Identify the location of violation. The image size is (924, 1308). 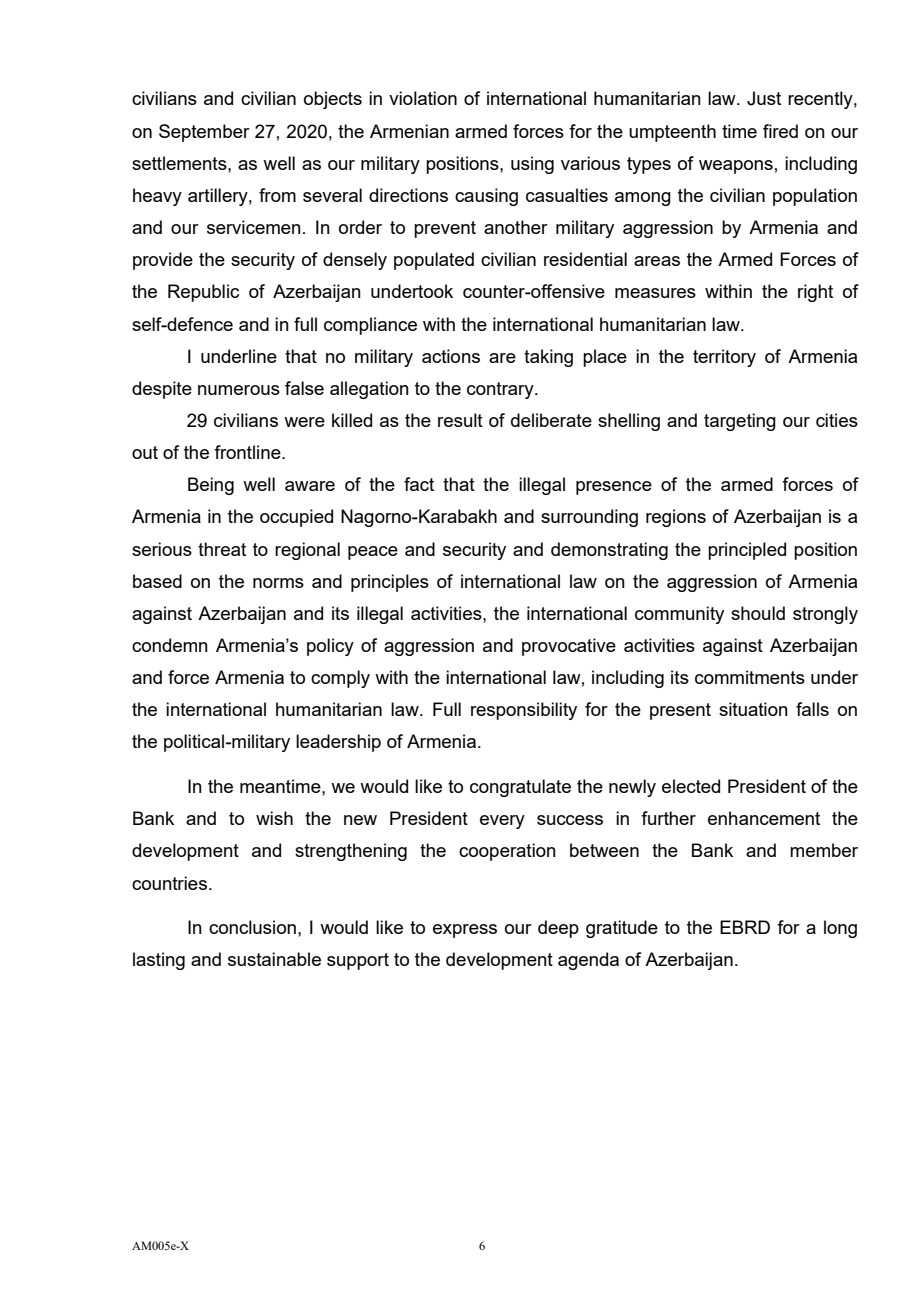
(423, 98).
